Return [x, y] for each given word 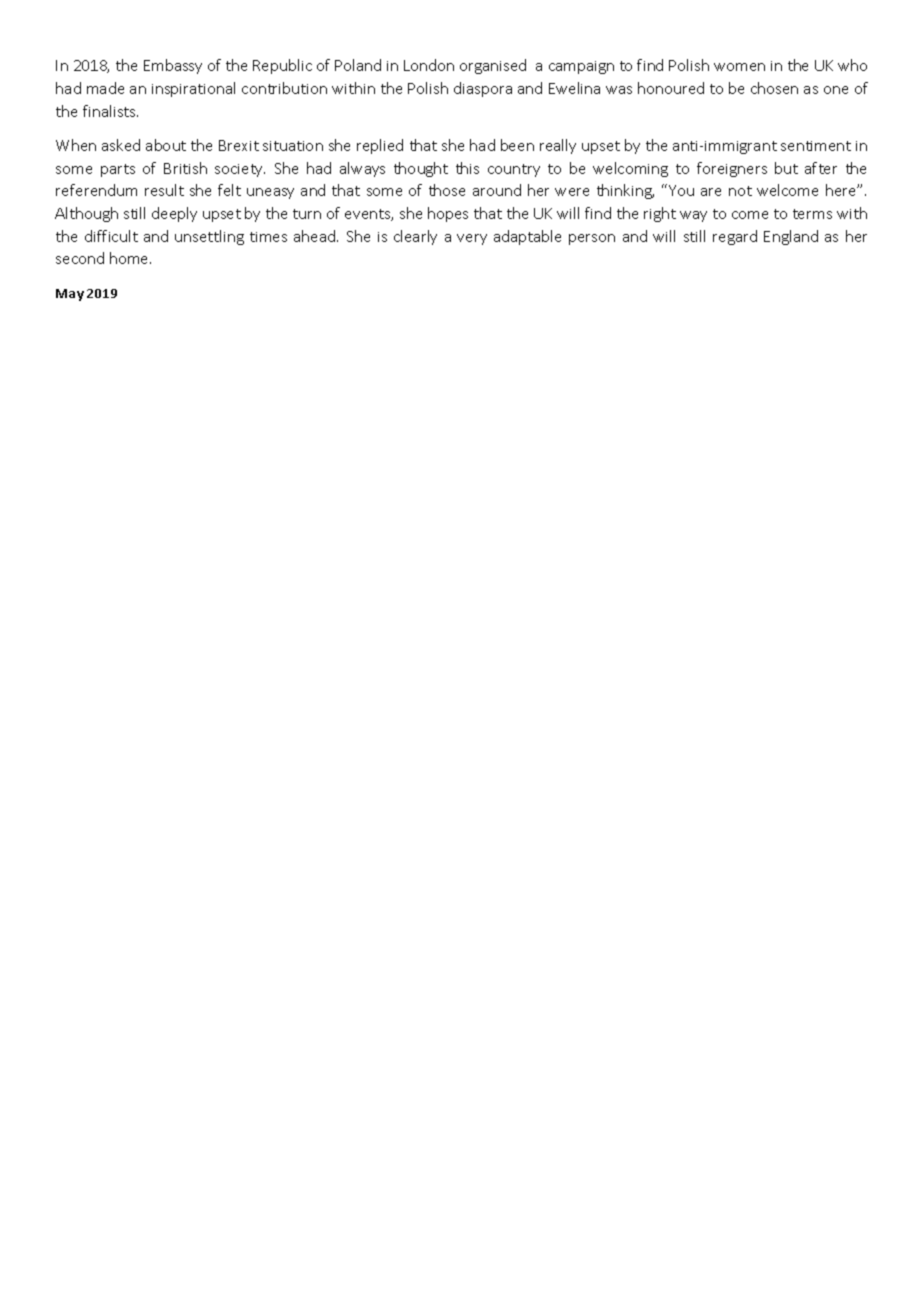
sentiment [816, 146]
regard [735, 237]
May [70, 295]
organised [493, 66]
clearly [415, 237]
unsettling [209, 237]
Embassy [173, 66]
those [447, 190]
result [164, 190]
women [739, 67]
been [517, 145]
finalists [110, 111]
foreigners [732, 169]
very [472, 239]
